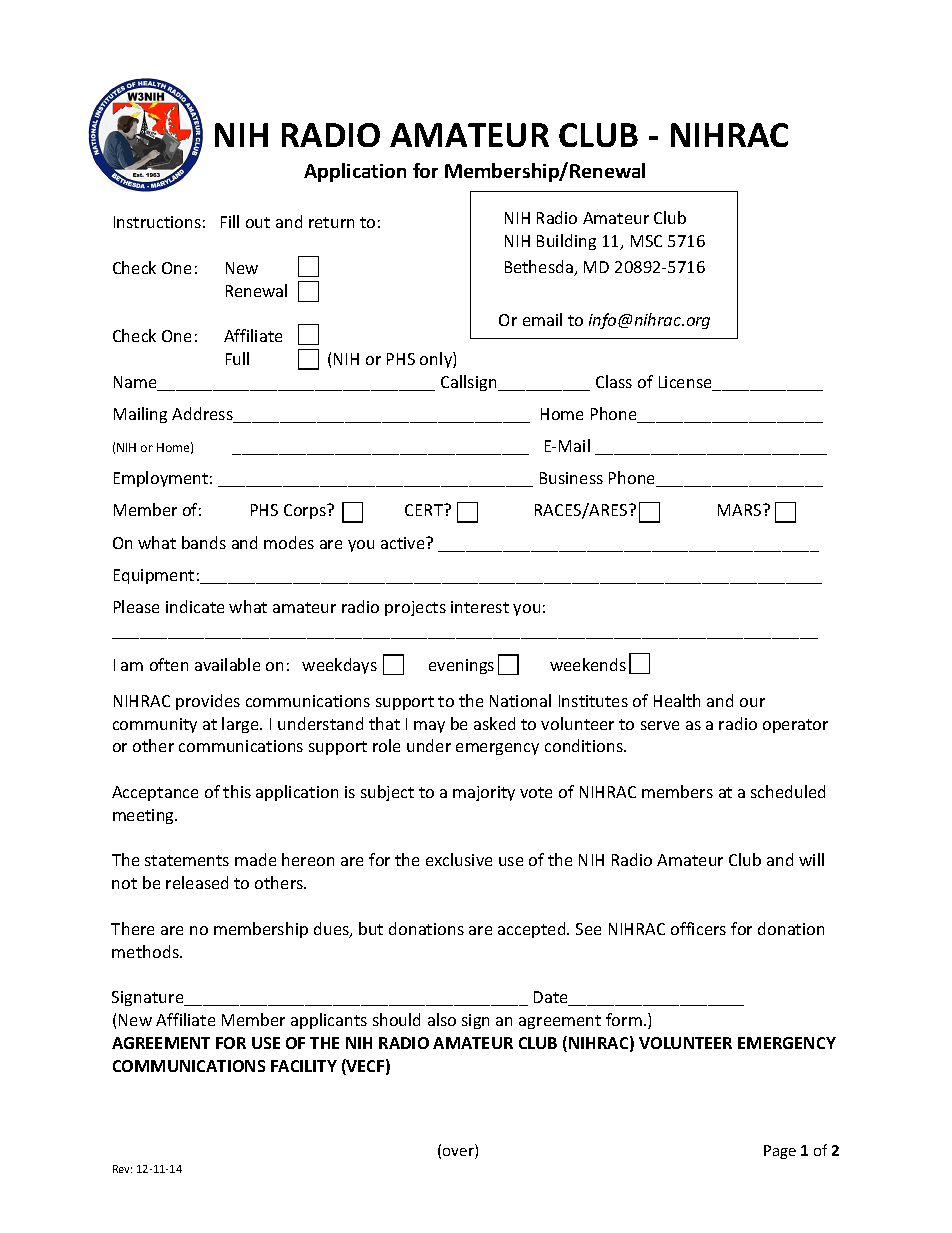 The width and height of the screenshot is (952, 1233). What do you see at coordinates (459, 1153) in the screenshot?
I see `over` at bounding box center [459, 1153].
